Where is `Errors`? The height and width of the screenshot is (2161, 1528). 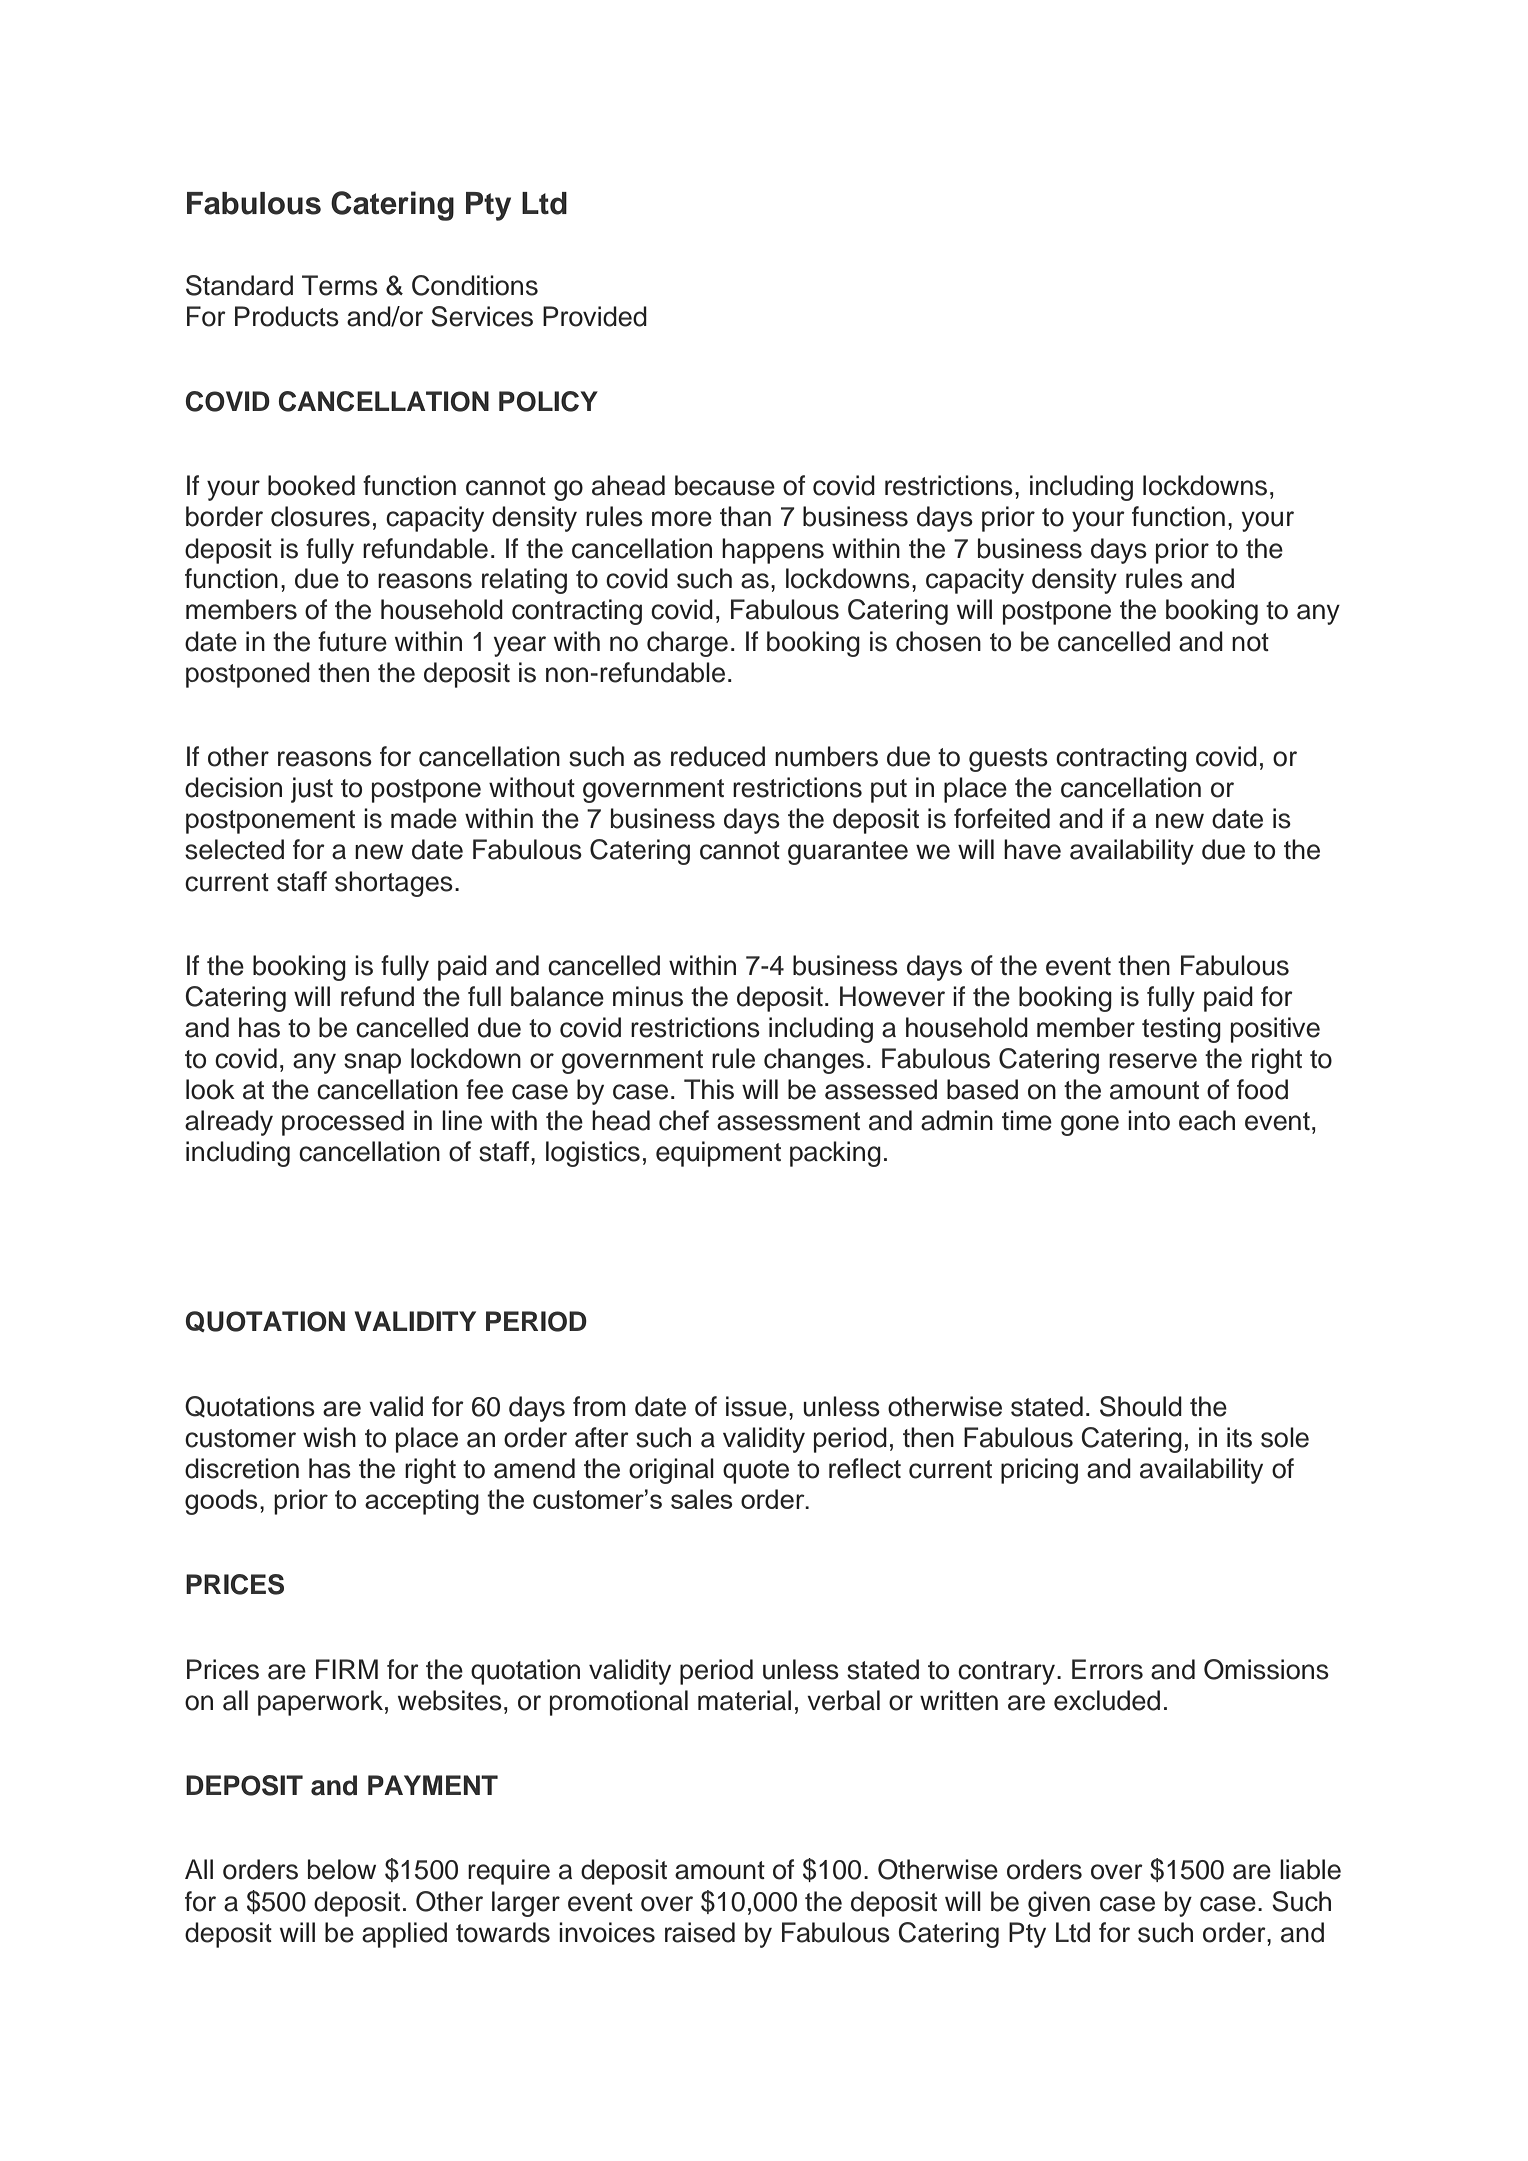 Errors is located at coordinates (1107, 1669).
